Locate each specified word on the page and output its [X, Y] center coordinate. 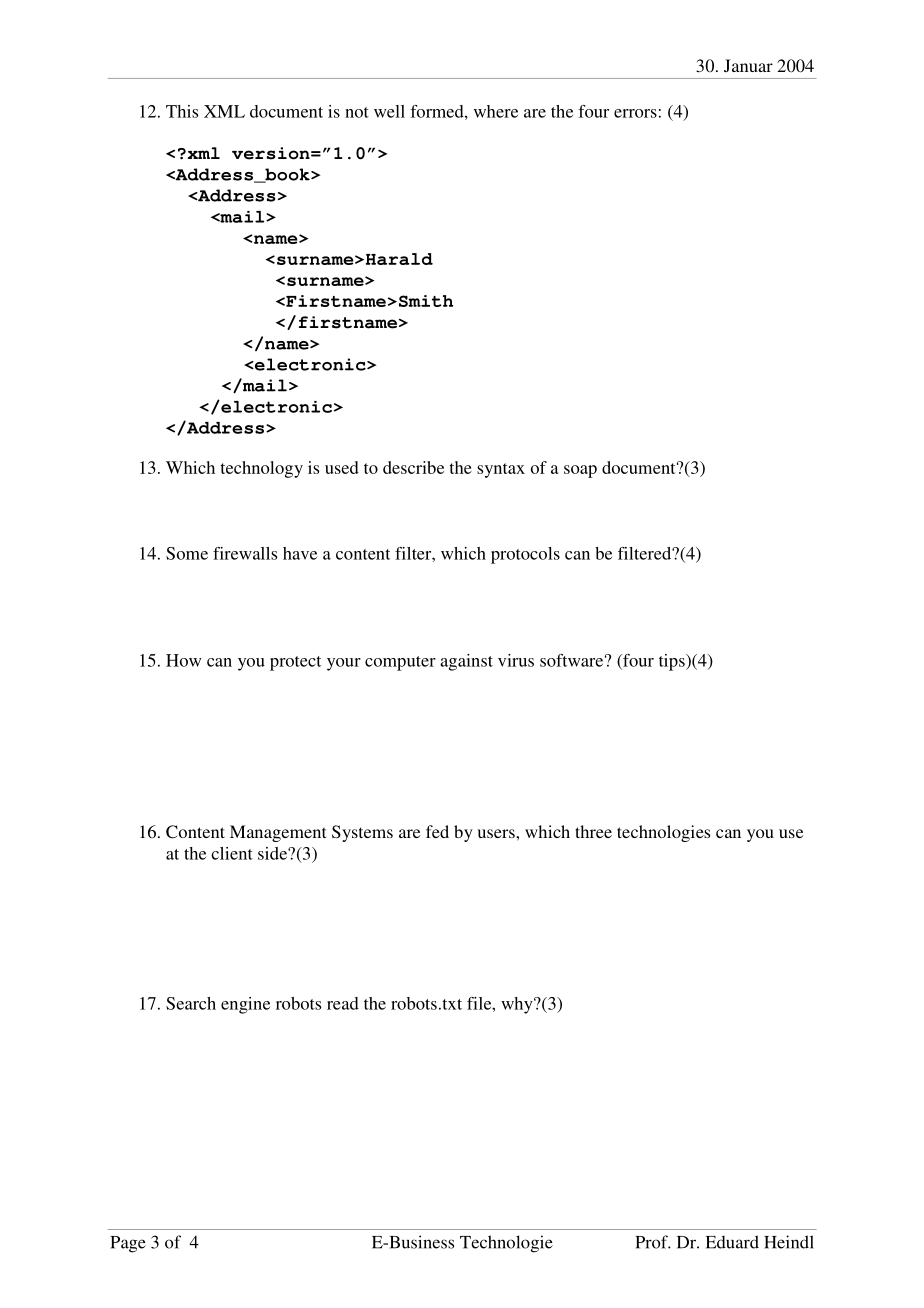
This [182, 111]
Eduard [732, 1242]
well [389, 111]
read [343, 1003]
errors [635, 113]
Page [128, 1244]
